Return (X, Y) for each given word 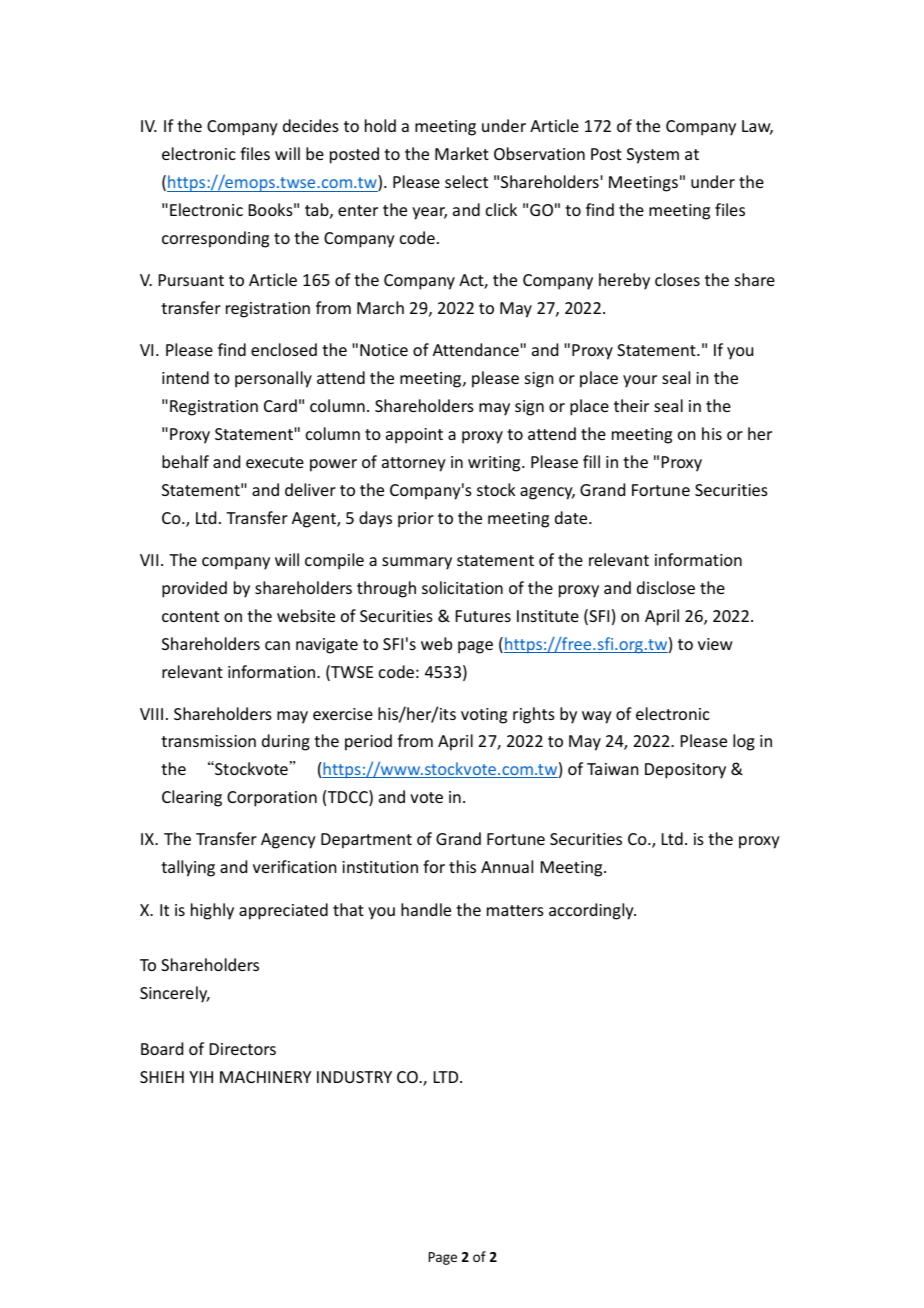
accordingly (592, 911)
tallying (188, 868)
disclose (666, 587)
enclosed (284, 349)
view (715, 644)
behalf (185, 461)
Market (462, 153)
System (653, 156)
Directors (243, 1049)
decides (311, 125)
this (462, 866)
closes (677, 279)
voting (484, 716)
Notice (384, 350)
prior (416, 520)
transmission (208, 741)
